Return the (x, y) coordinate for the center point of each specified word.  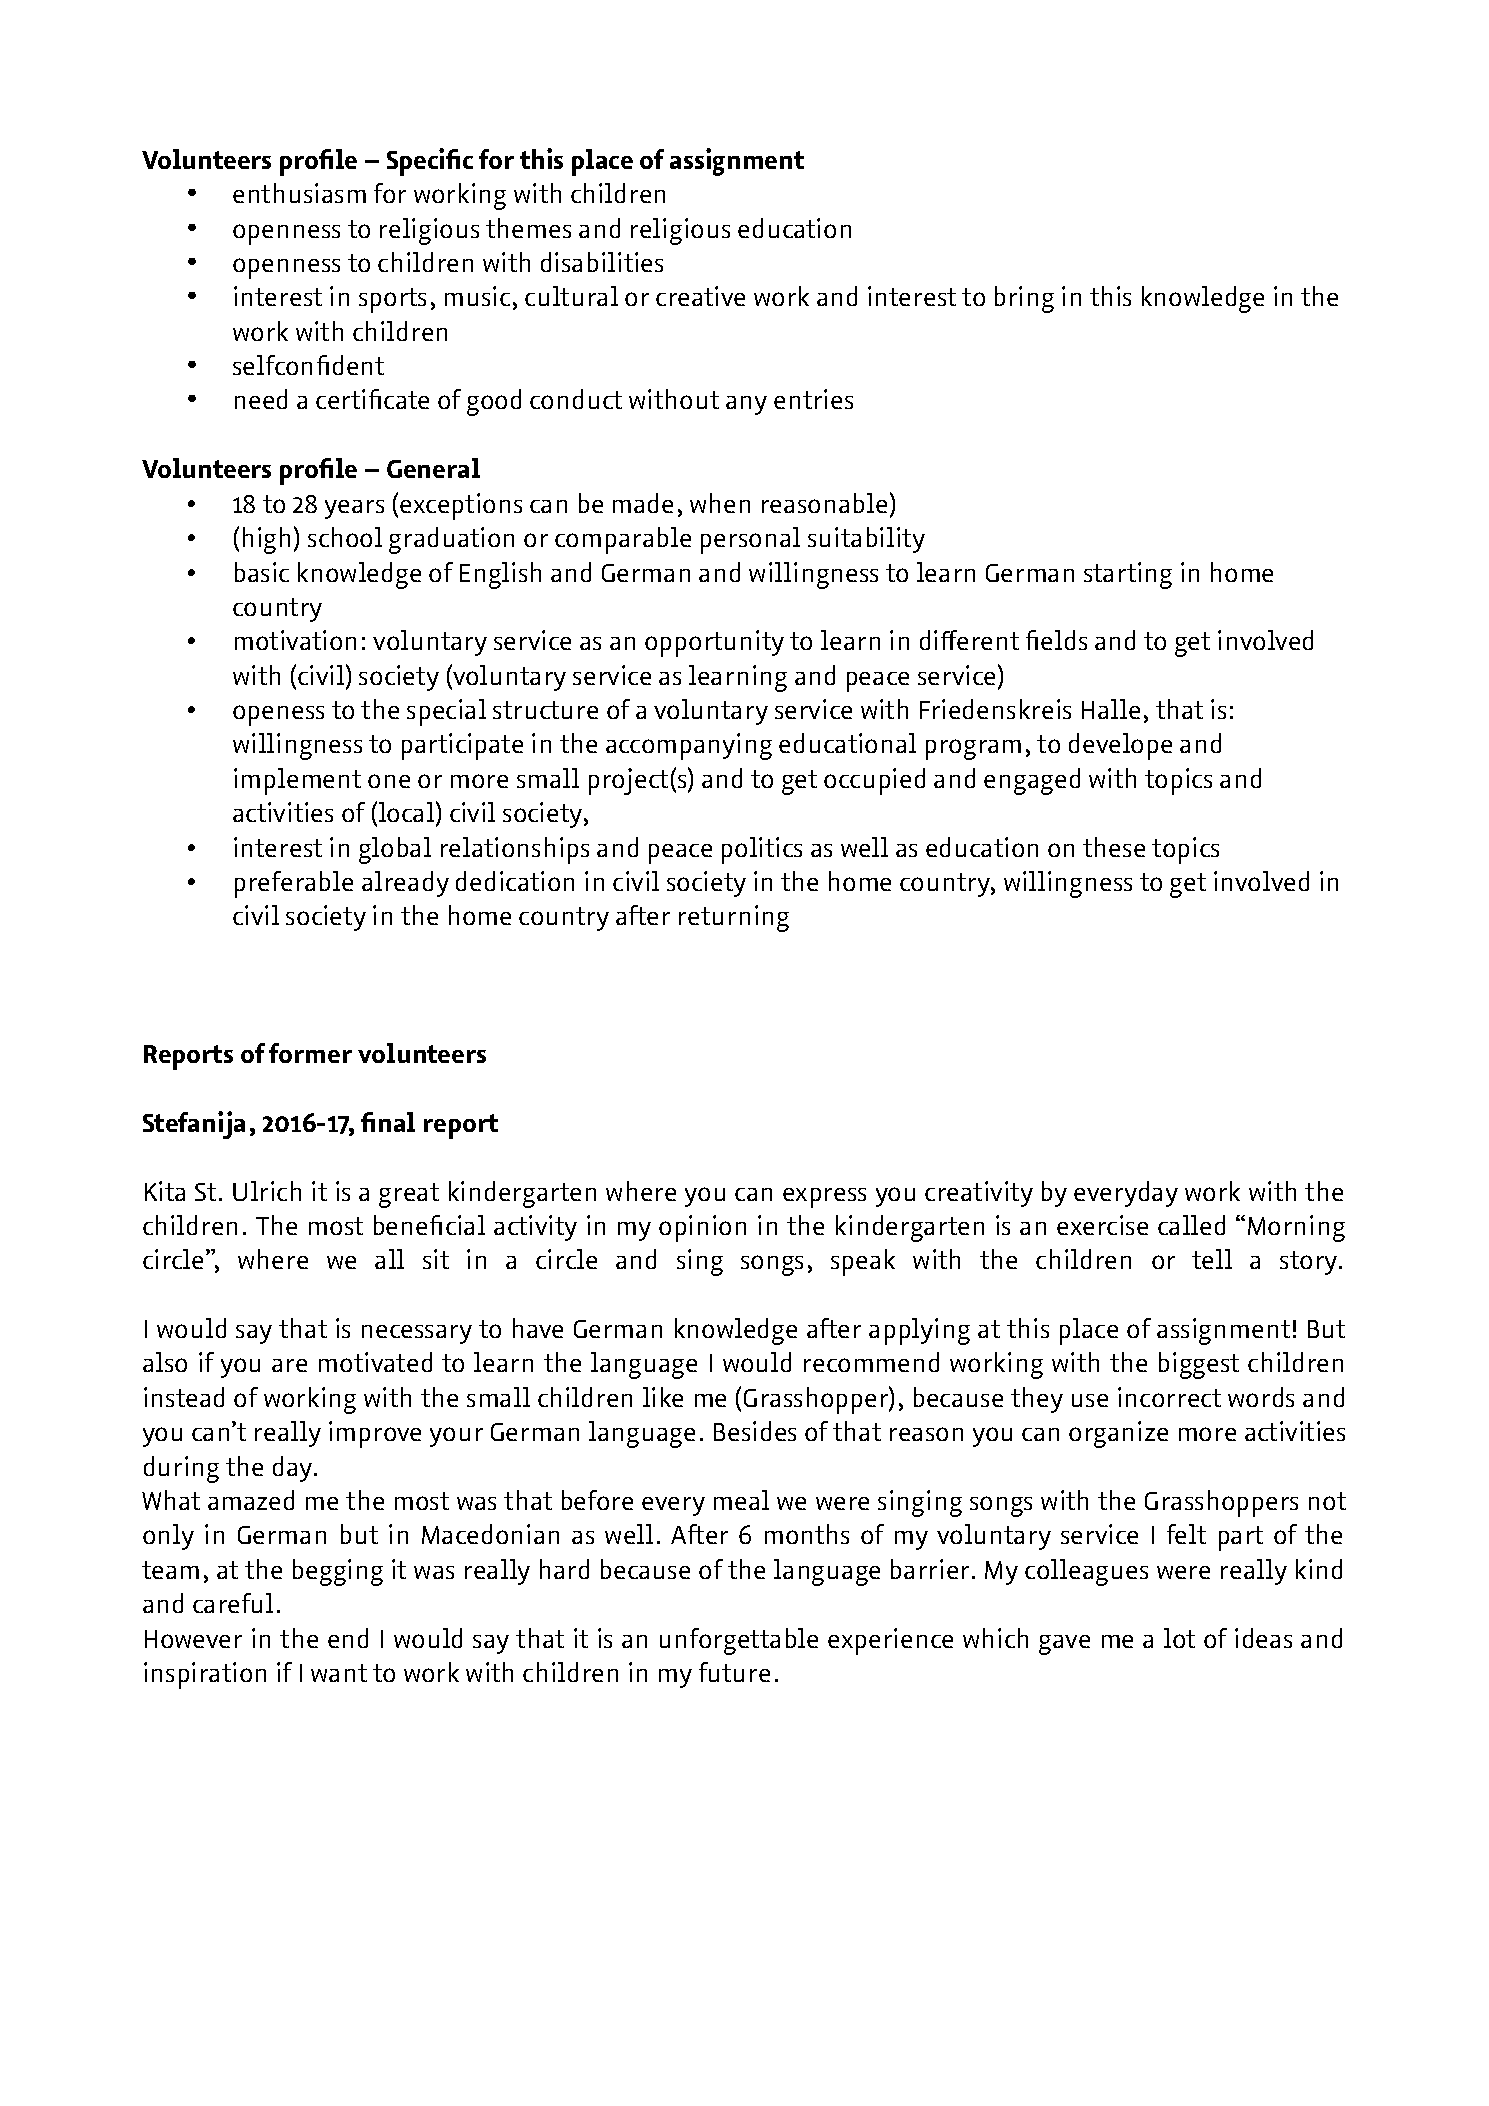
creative (700, 296)
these (1114, 847)
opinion (702, 1228)
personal (750, 540)
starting (1128, 575)
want (339, 1673)
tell (1212, 1259)
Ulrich (267, 1191)
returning (734, 918)
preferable (294, 884)
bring (1024, 299)
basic (262, 572)
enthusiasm (299, 193)
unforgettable (739, 1641)
